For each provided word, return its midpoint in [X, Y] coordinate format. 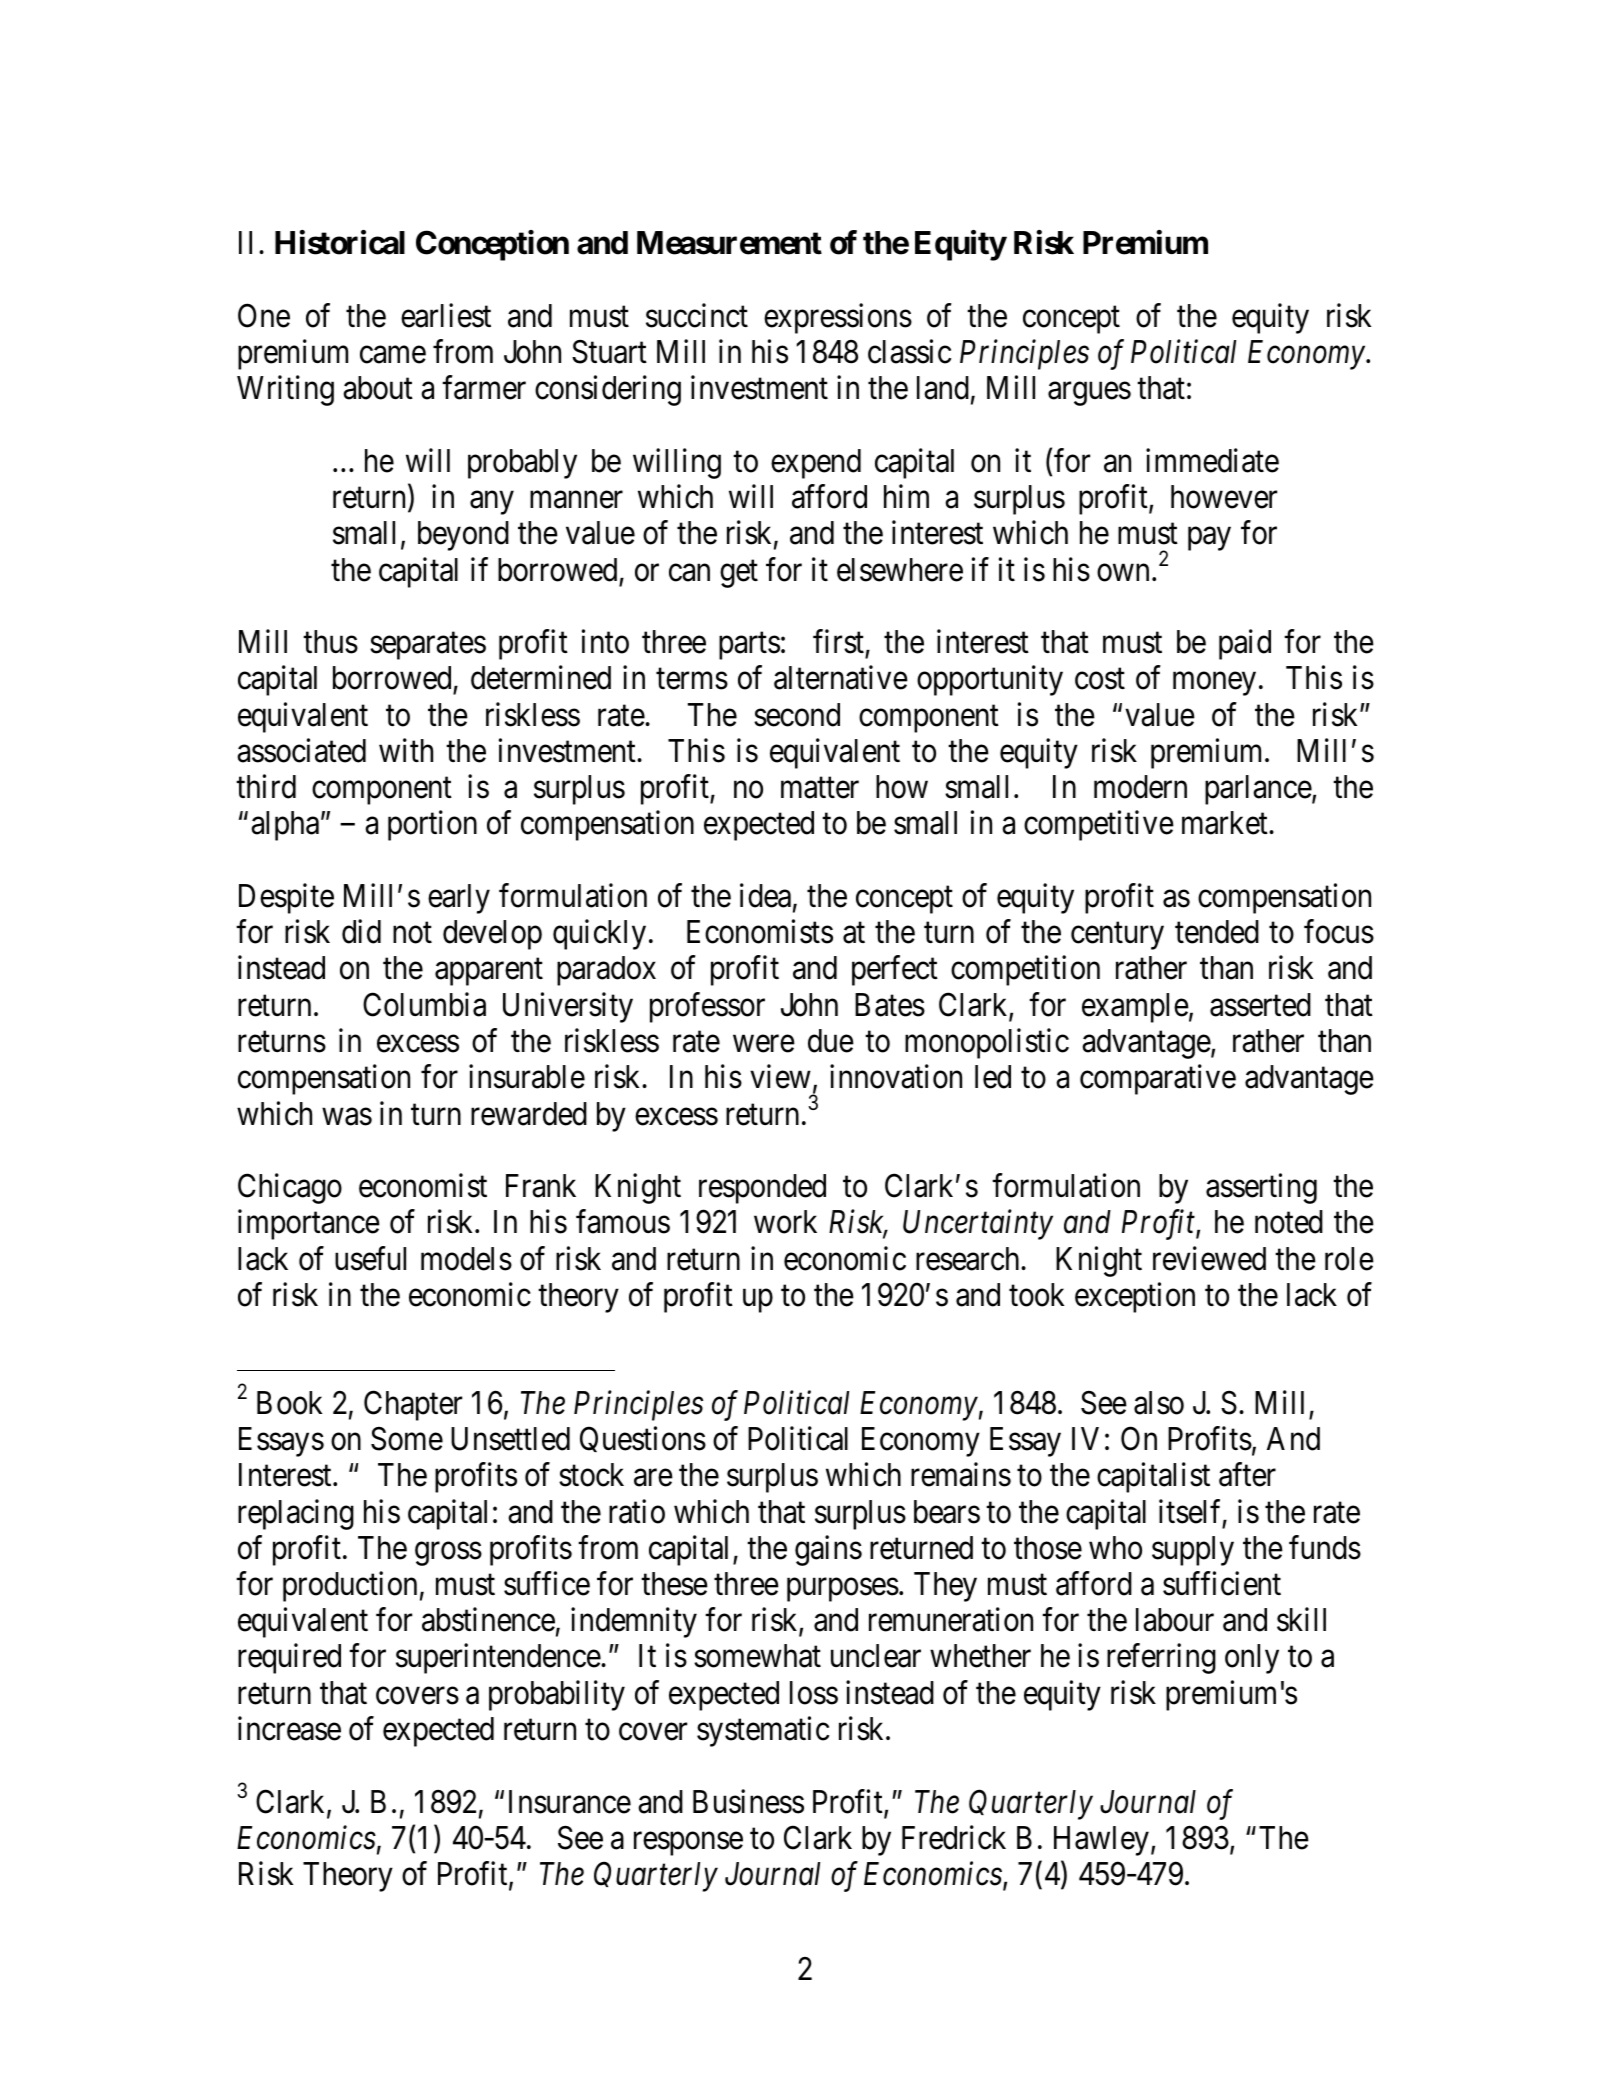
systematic [763, 1732]
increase [289, 1729]
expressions [838, 318]
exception [1135, 1297]
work [785, 1222]
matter [820, 788]
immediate [1212, 460]
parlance [1258, 790]
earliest [446, 315]
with [406, 750]
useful [370, 1258]
